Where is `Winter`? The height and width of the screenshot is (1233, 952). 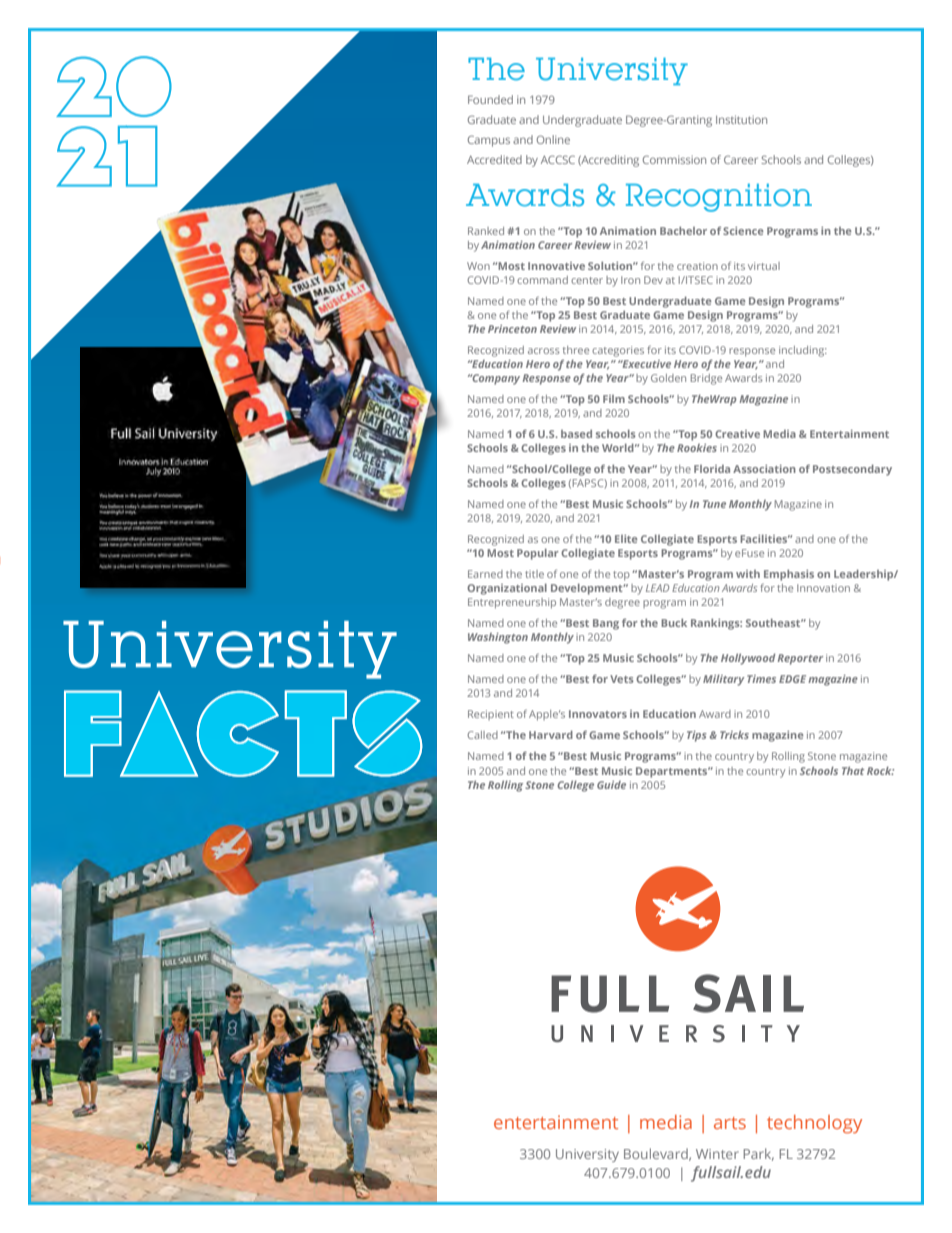
Winter is located at coordinates (717, 1154).
